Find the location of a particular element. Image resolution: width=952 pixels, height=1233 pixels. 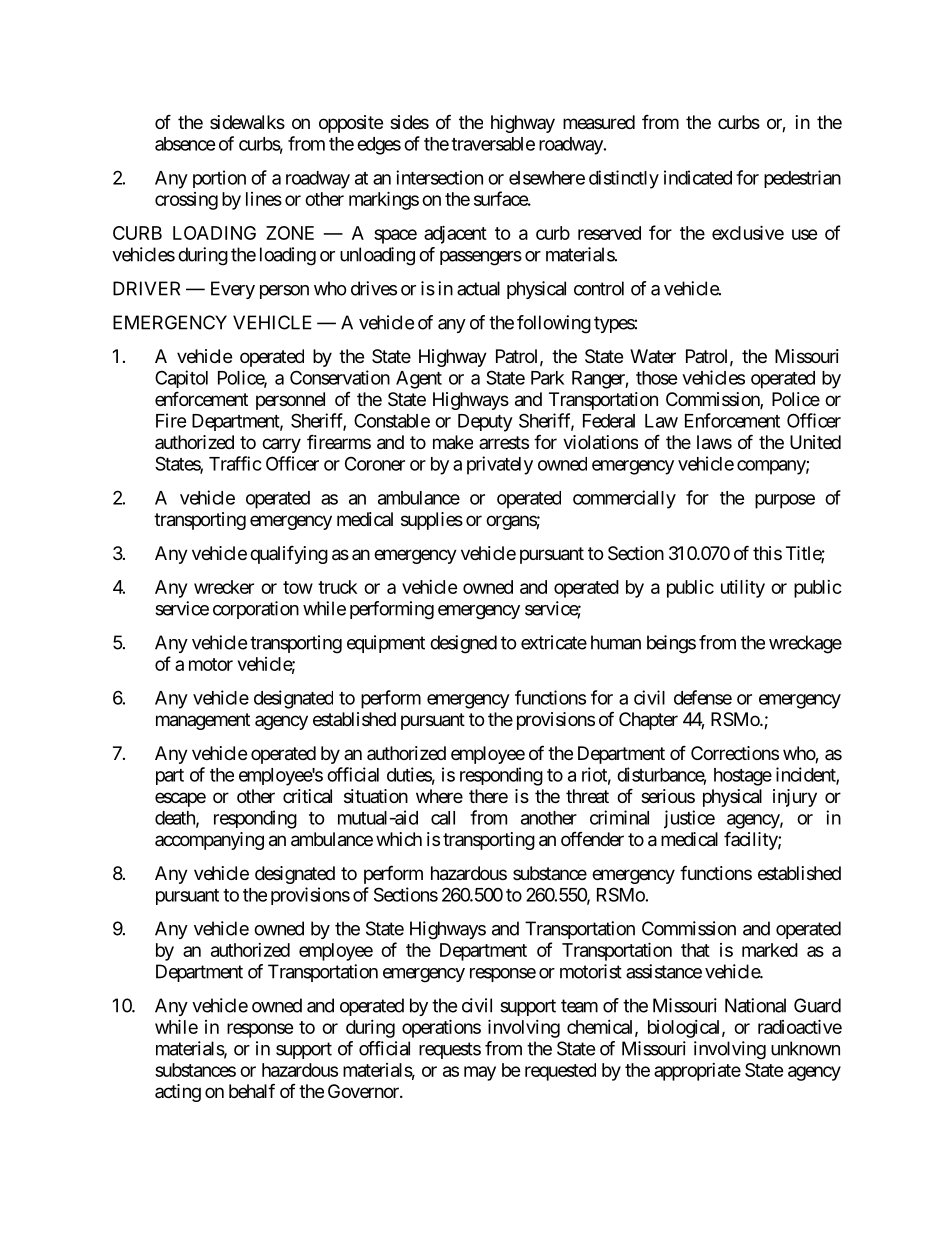

may is located at coordinates (480, 1073).
